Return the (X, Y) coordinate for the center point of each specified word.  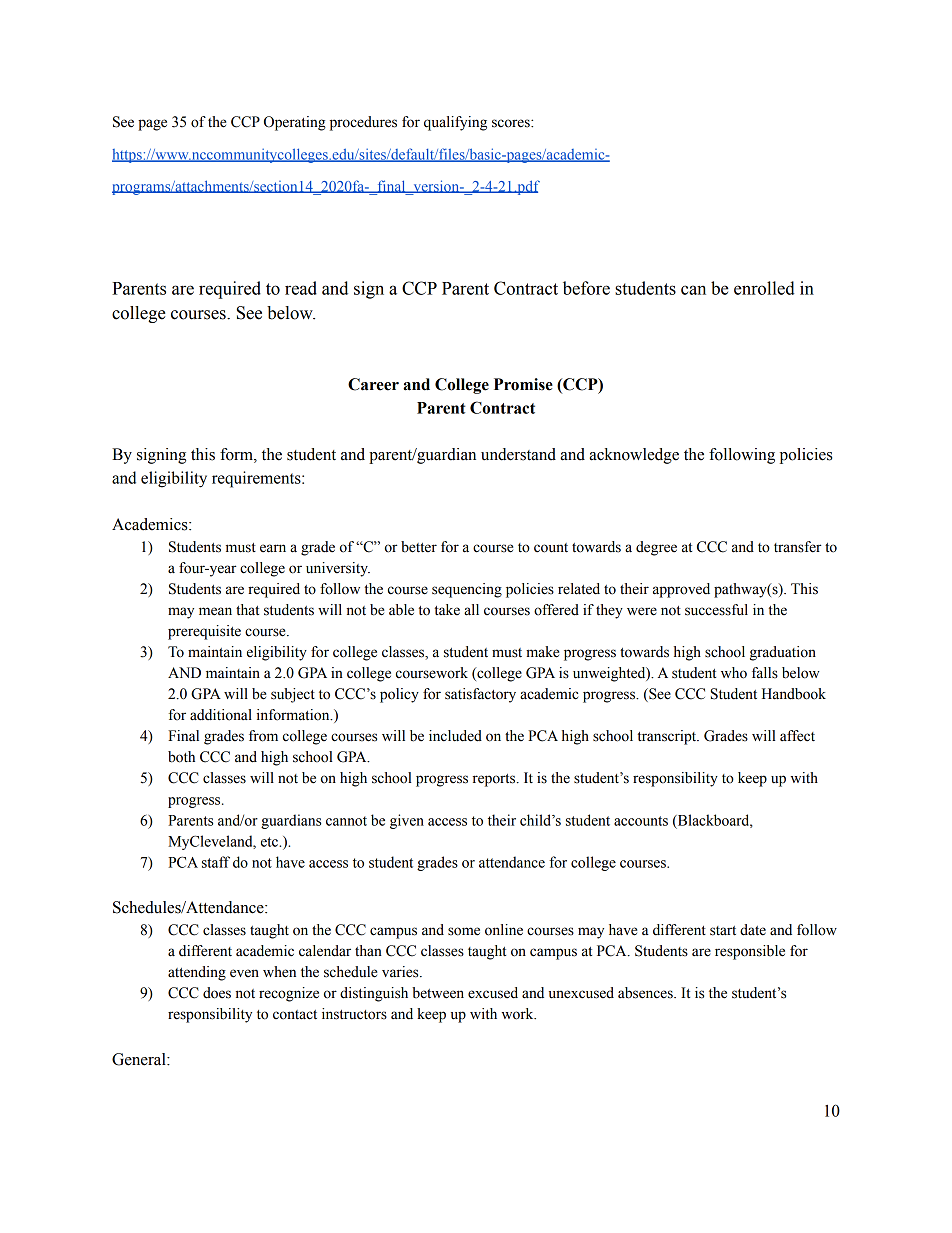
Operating (295, 123)
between (438, 993)
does (217, 993)
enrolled (764, 288)
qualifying (455, 123)
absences (646, 993)
